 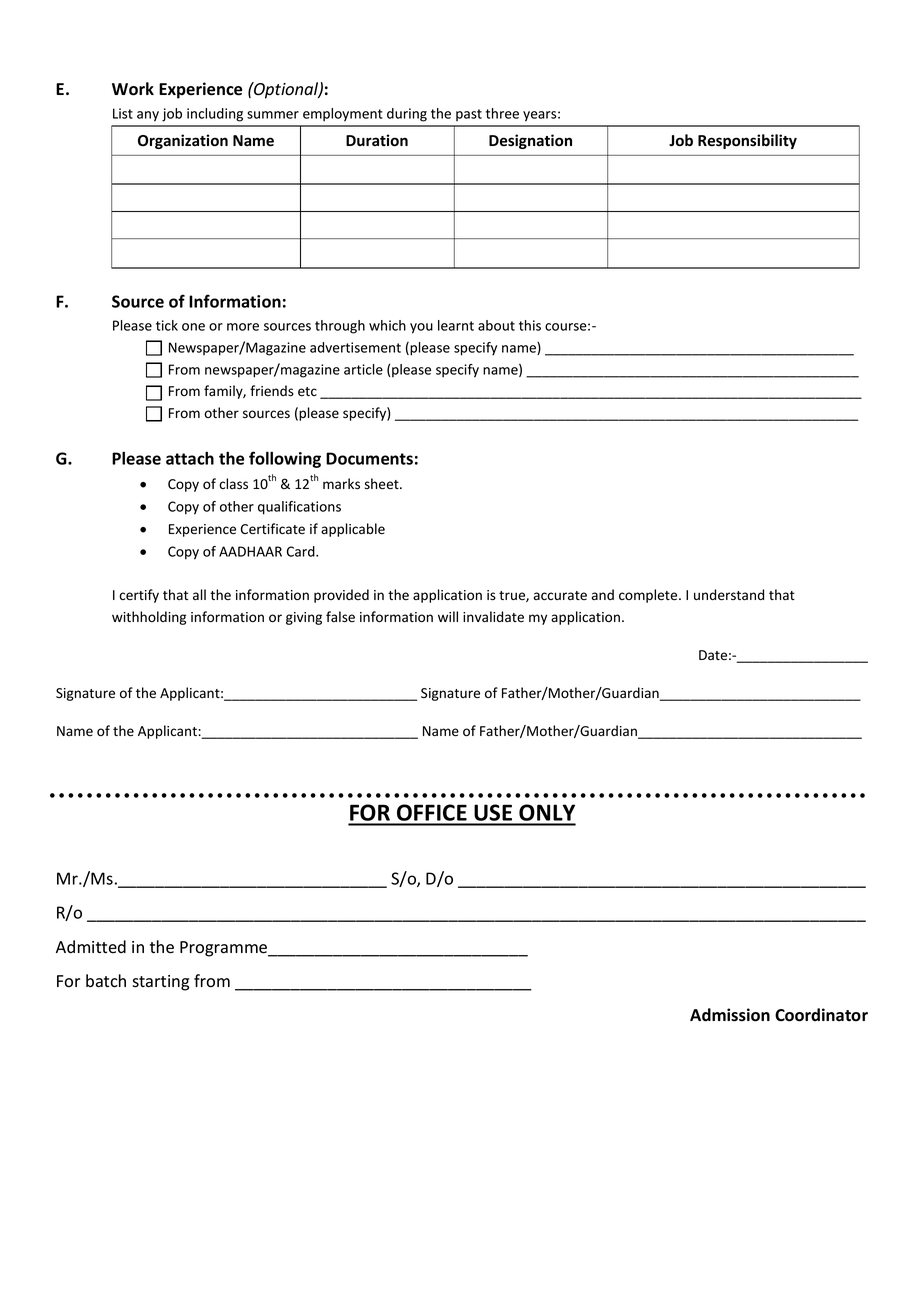 What do you see at coordinates (448, 616) in the image?
I see `will` at bounding box center [448, 616].
